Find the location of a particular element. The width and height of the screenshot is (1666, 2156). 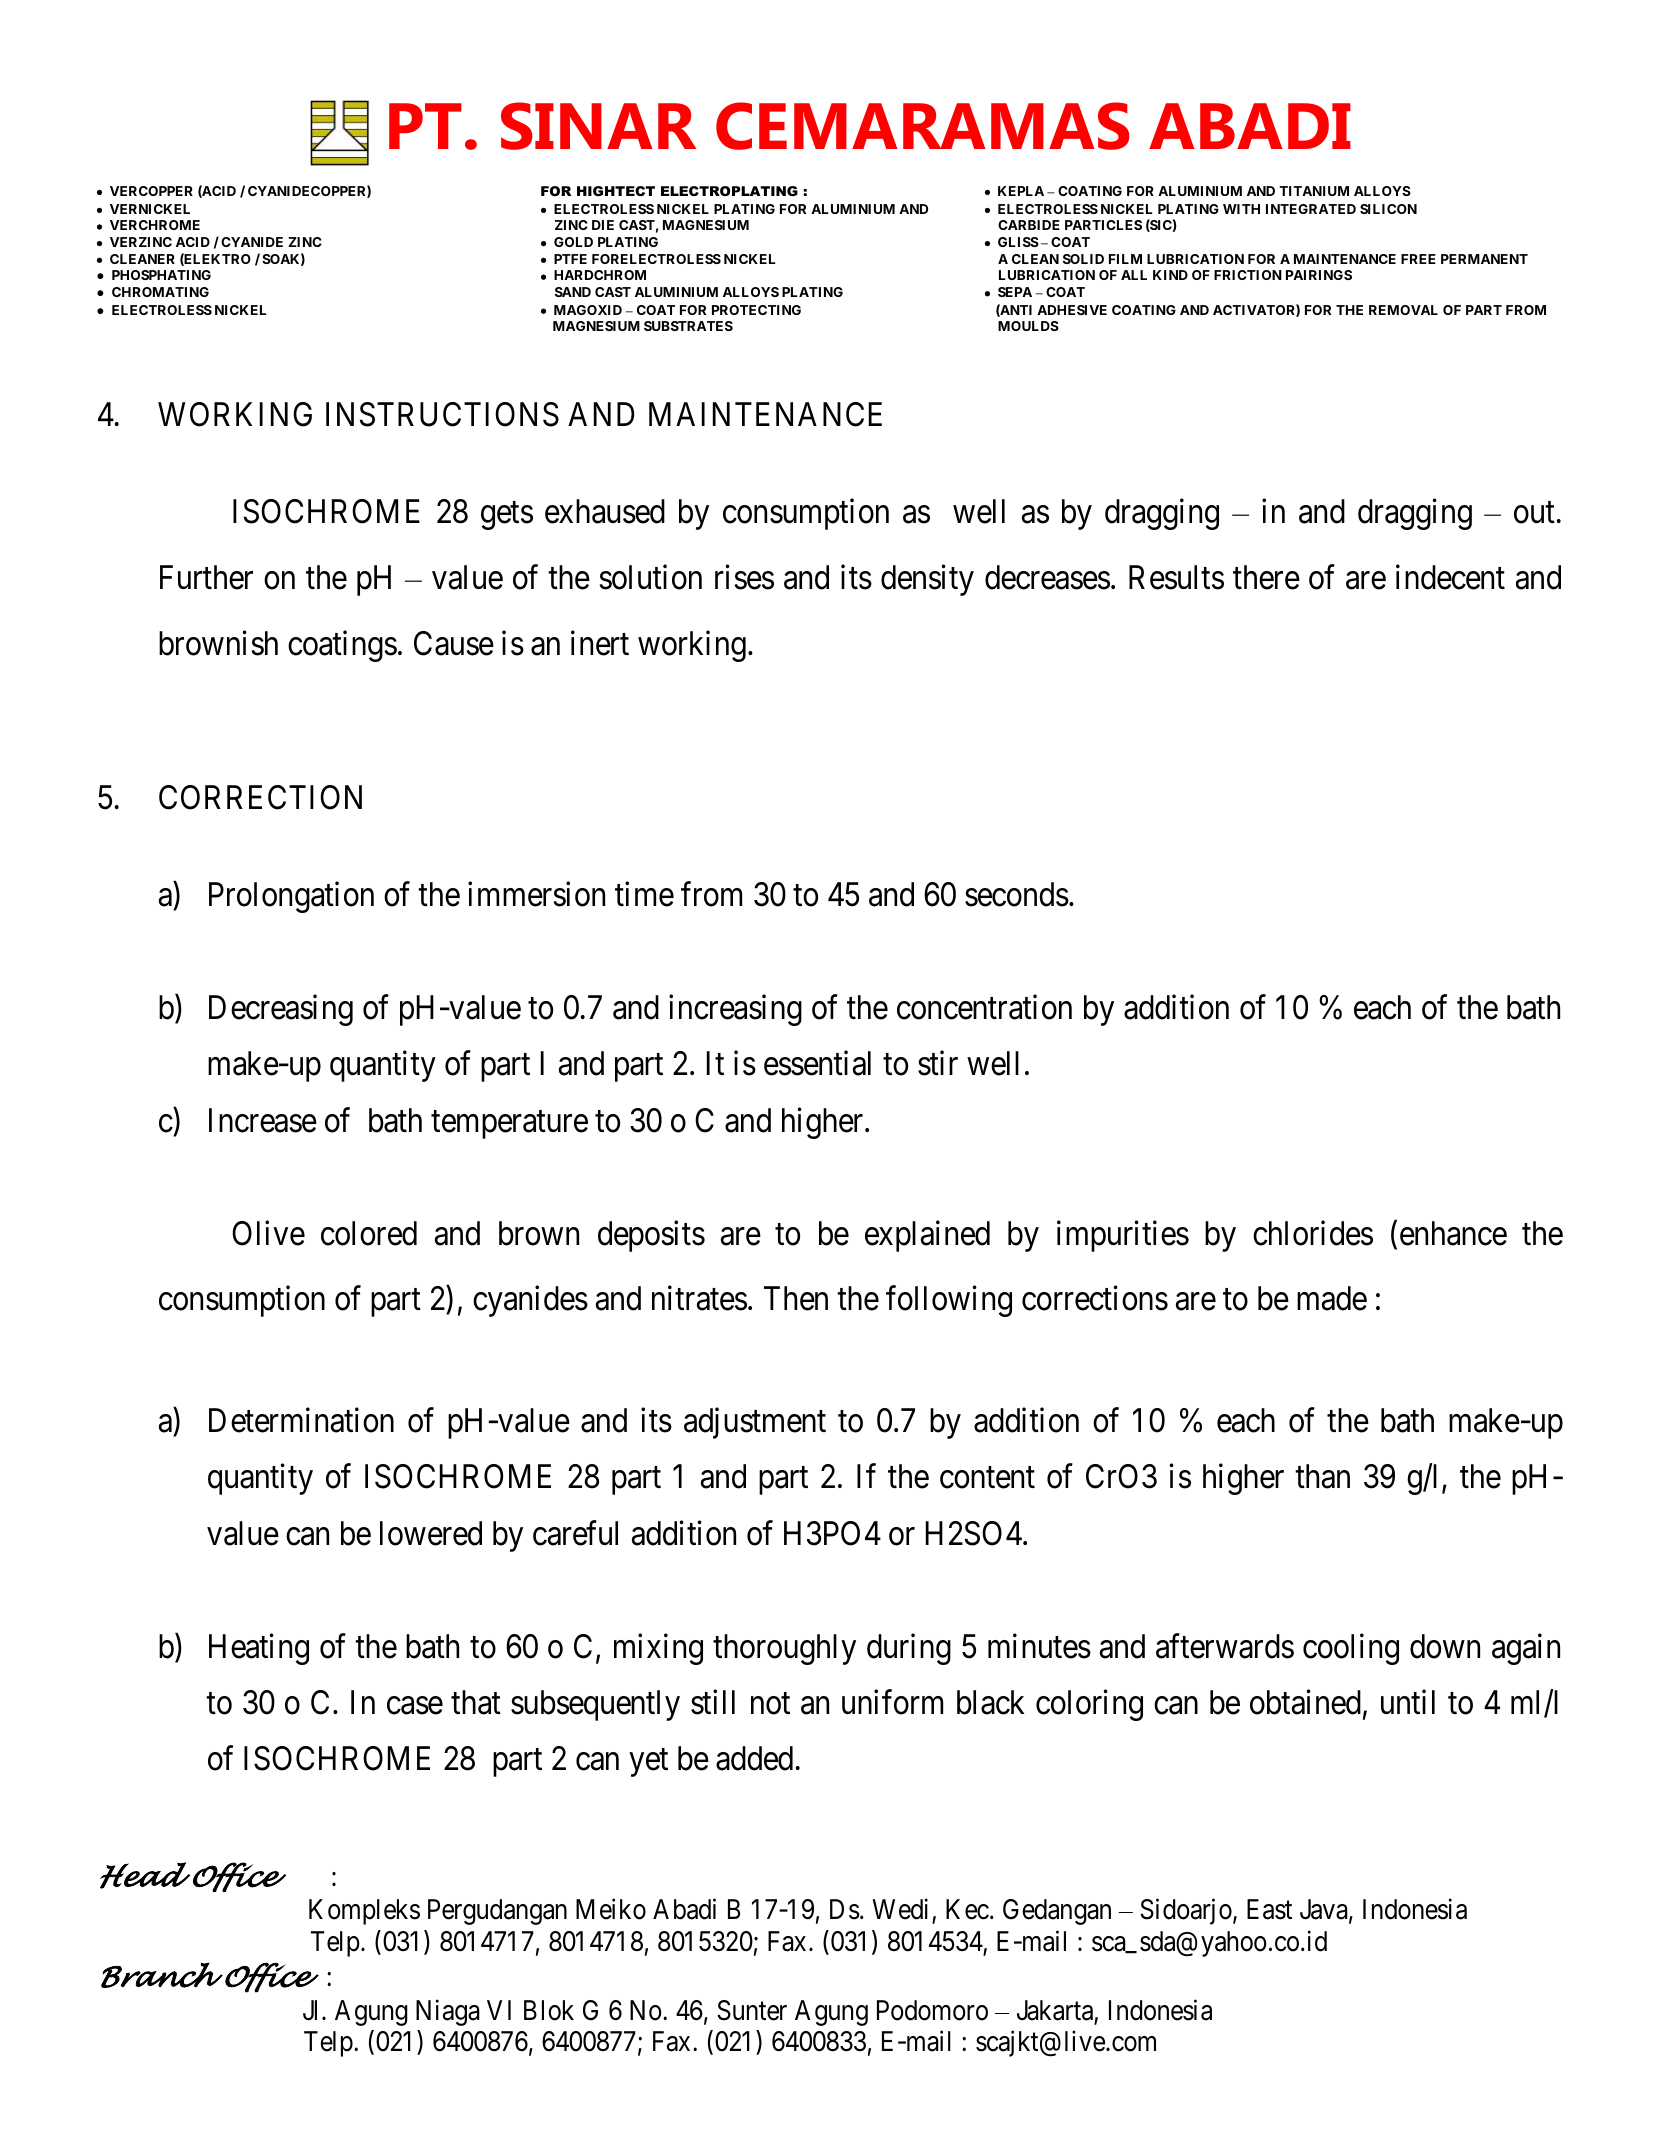

made is located at coordinates (1332, 1298).
